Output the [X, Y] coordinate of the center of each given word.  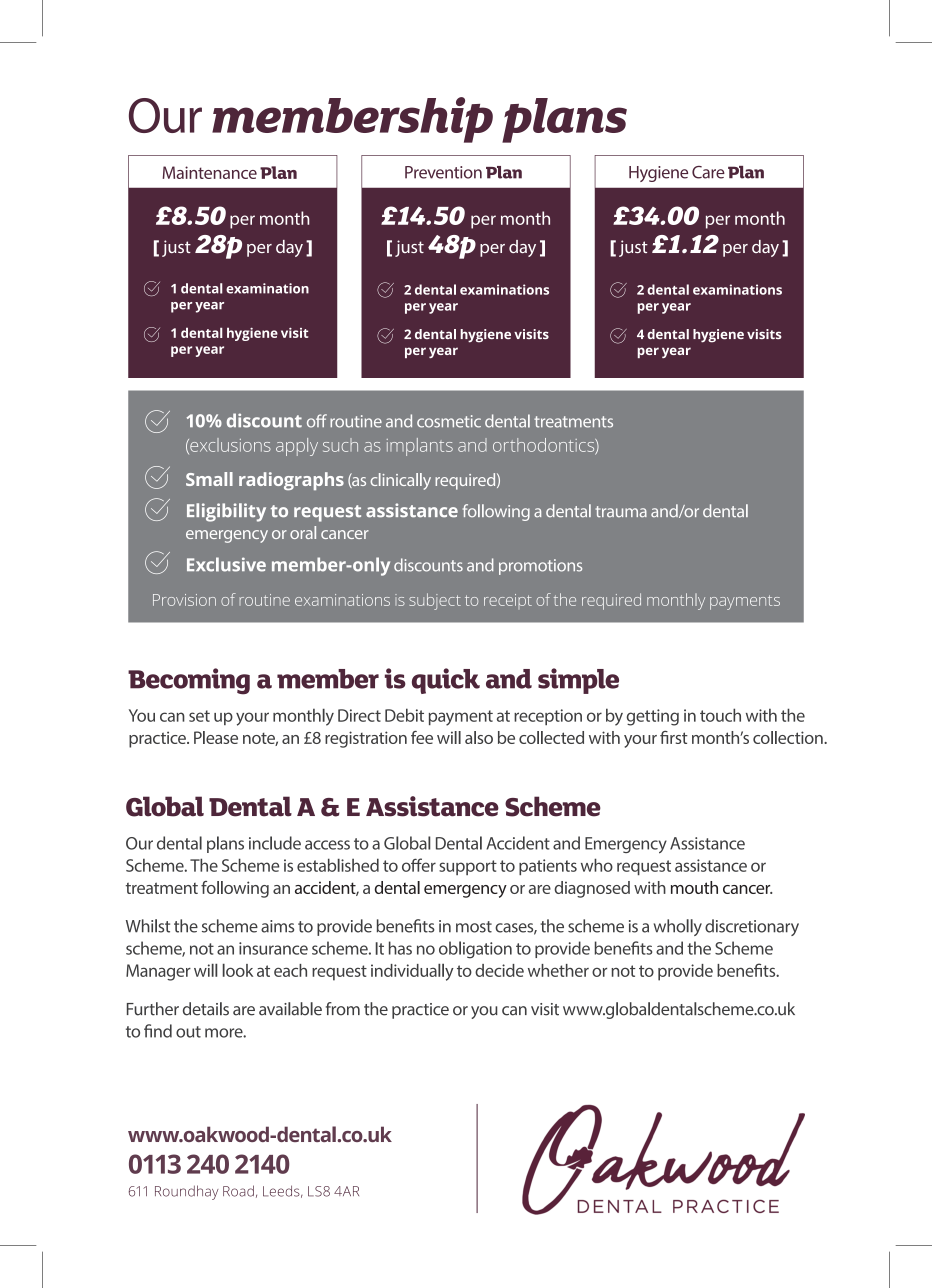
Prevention [443, 172]
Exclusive [226, 564]
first [674, 737]
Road [238, 1191]
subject [435, 601]
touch [720, 715]
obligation [475, 950]
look [238, 970]
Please [216, 737]
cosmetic [449, 421]
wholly [678, 927]
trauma [621, 512]
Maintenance [210, 172]
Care [708, 172]
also [479, 737]
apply [297, 447]
